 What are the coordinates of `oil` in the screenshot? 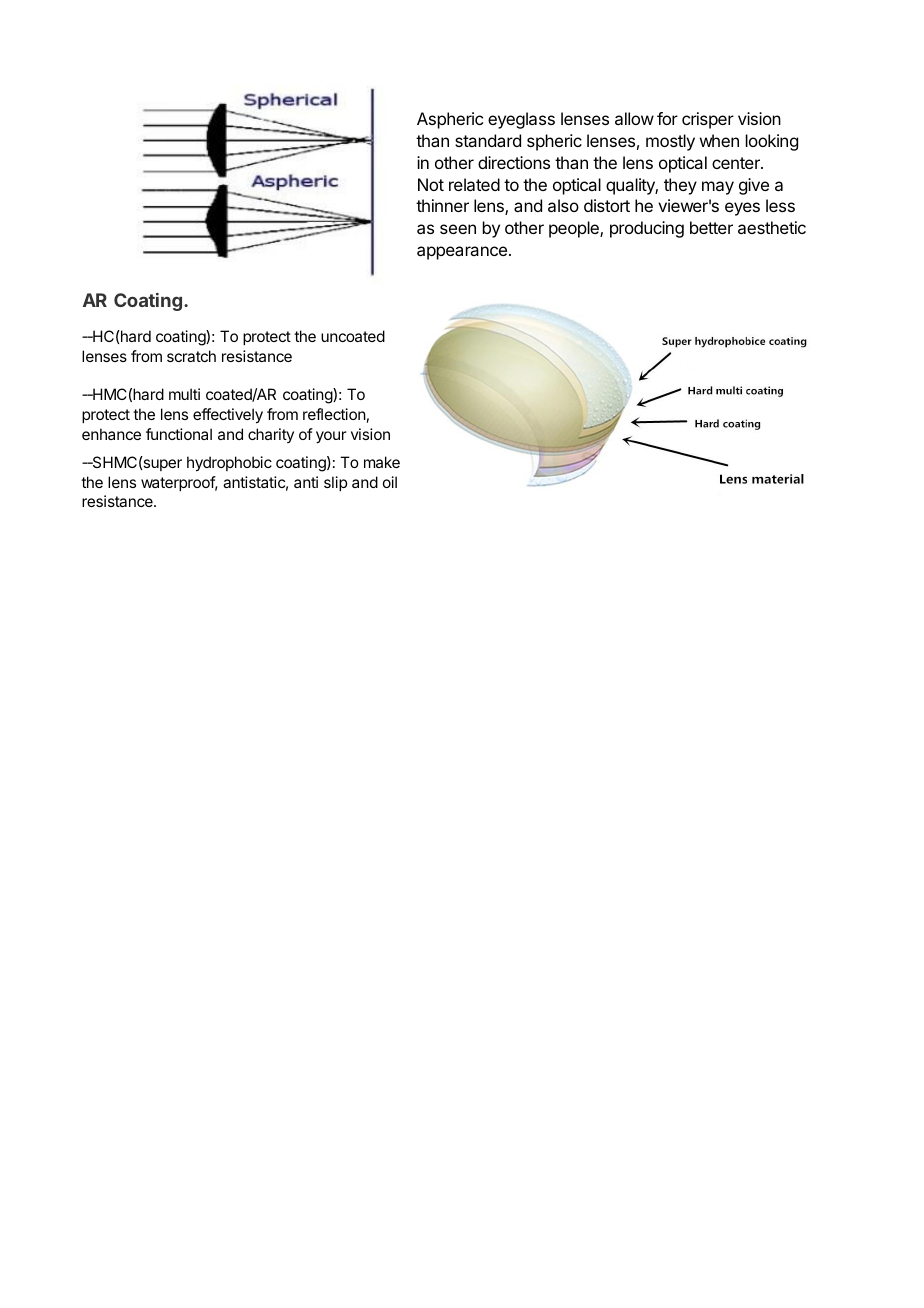 It's located at (390, 482).
